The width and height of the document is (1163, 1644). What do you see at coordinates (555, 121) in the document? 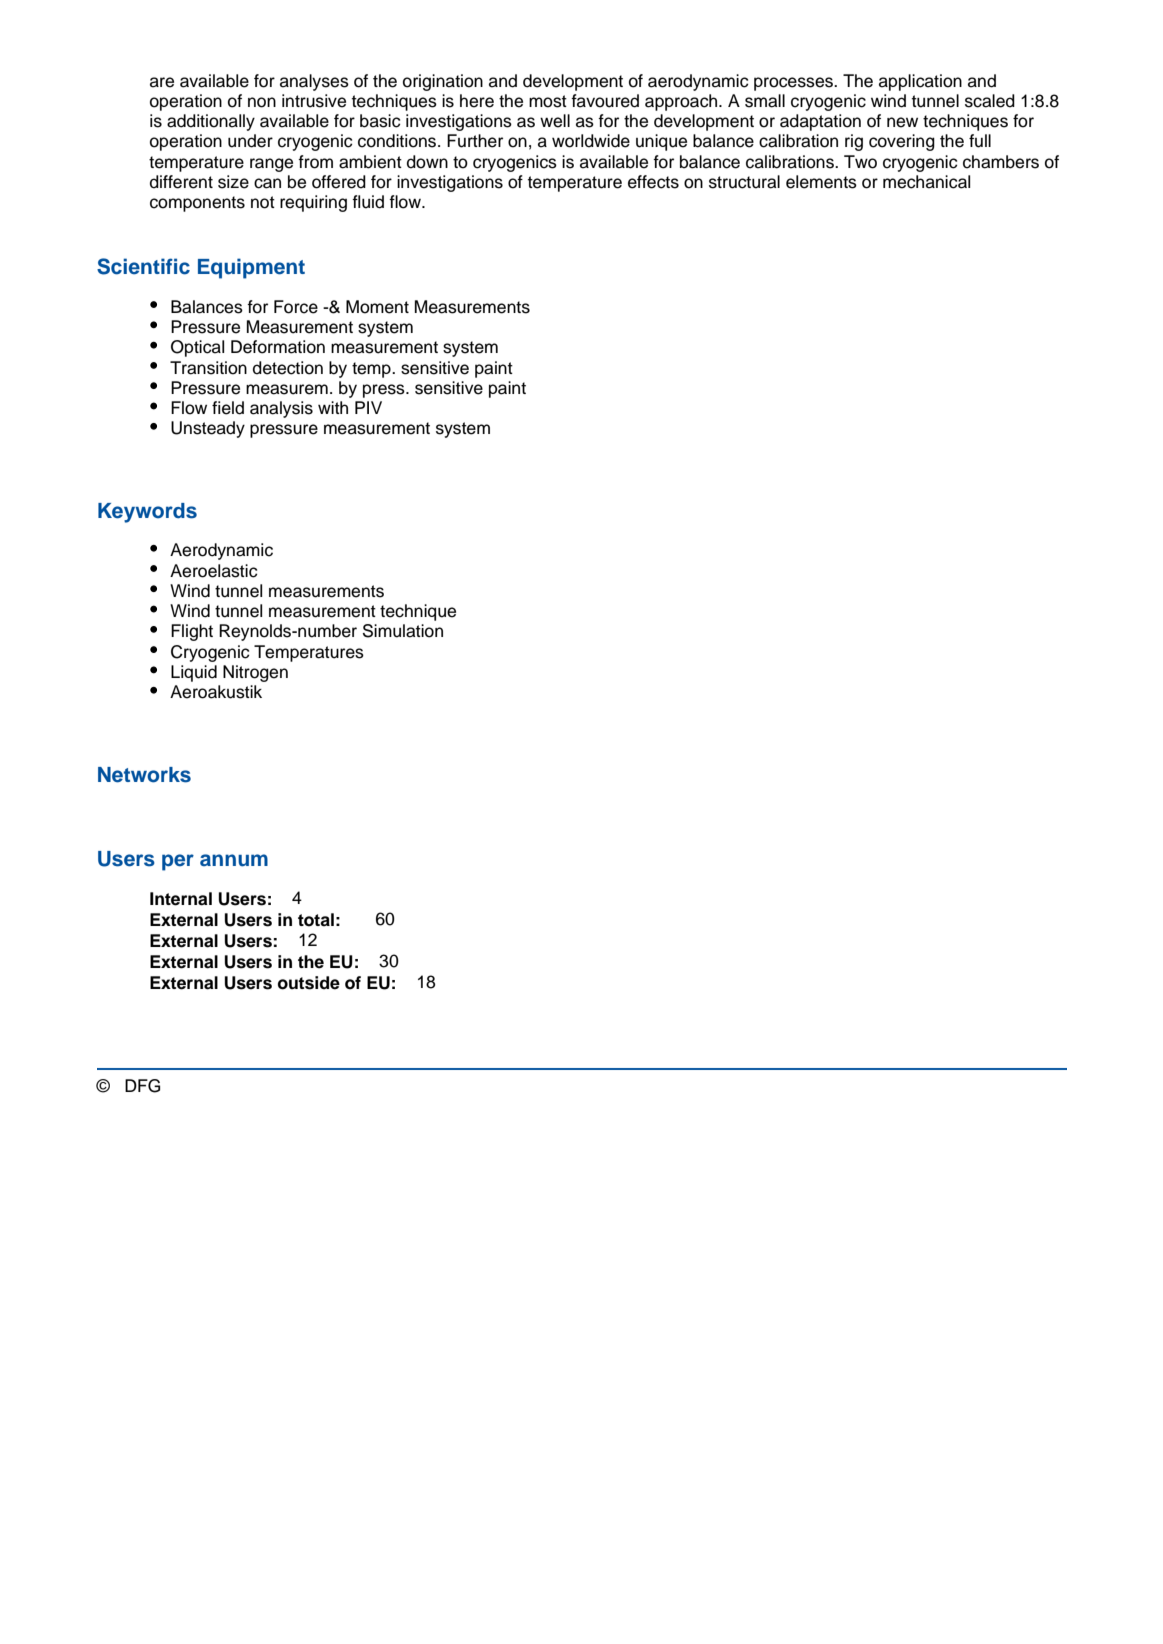
I see `well` at bounding box center [555, 121].
